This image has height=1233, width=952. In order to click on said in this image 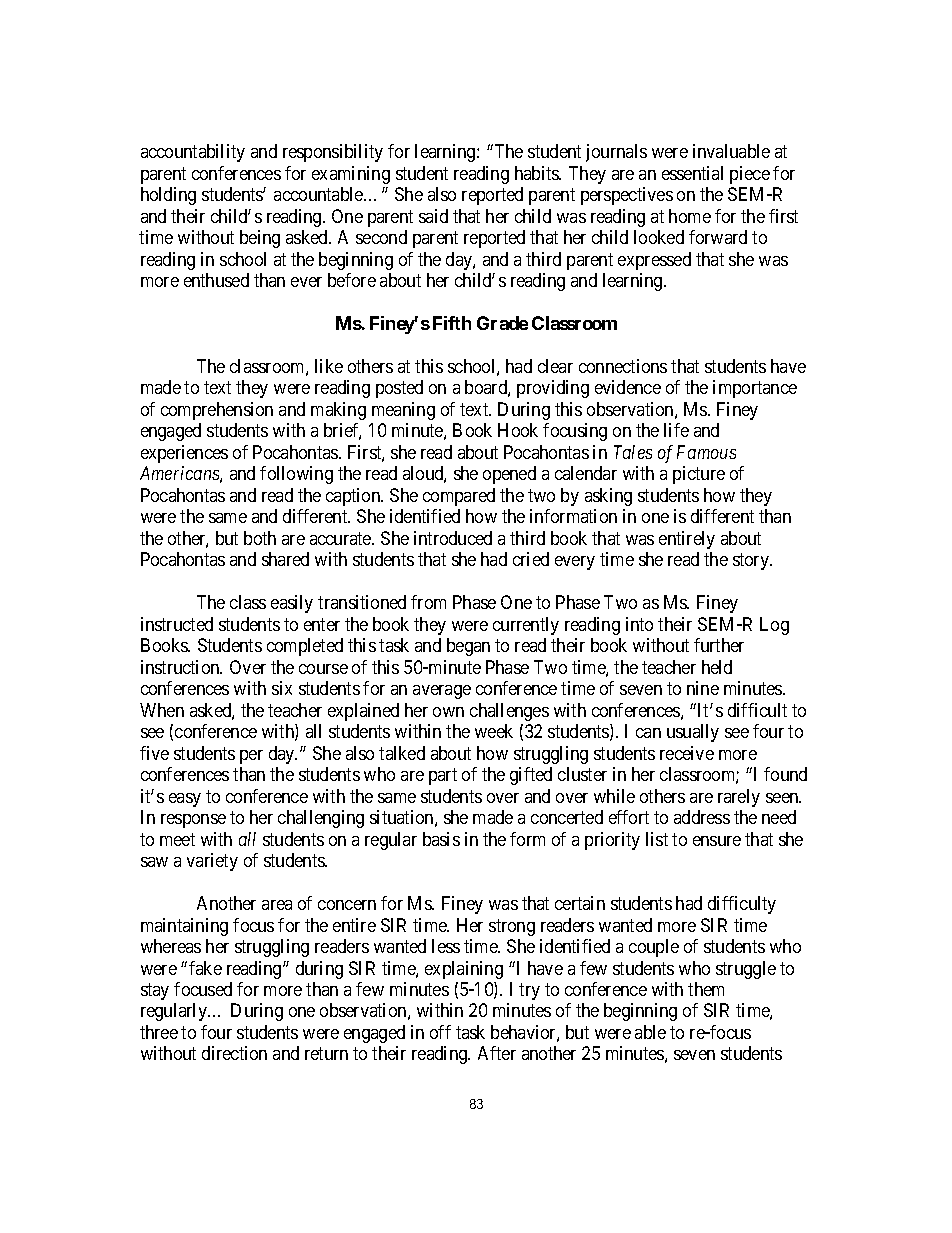, I will do `click(433, 216)`.
